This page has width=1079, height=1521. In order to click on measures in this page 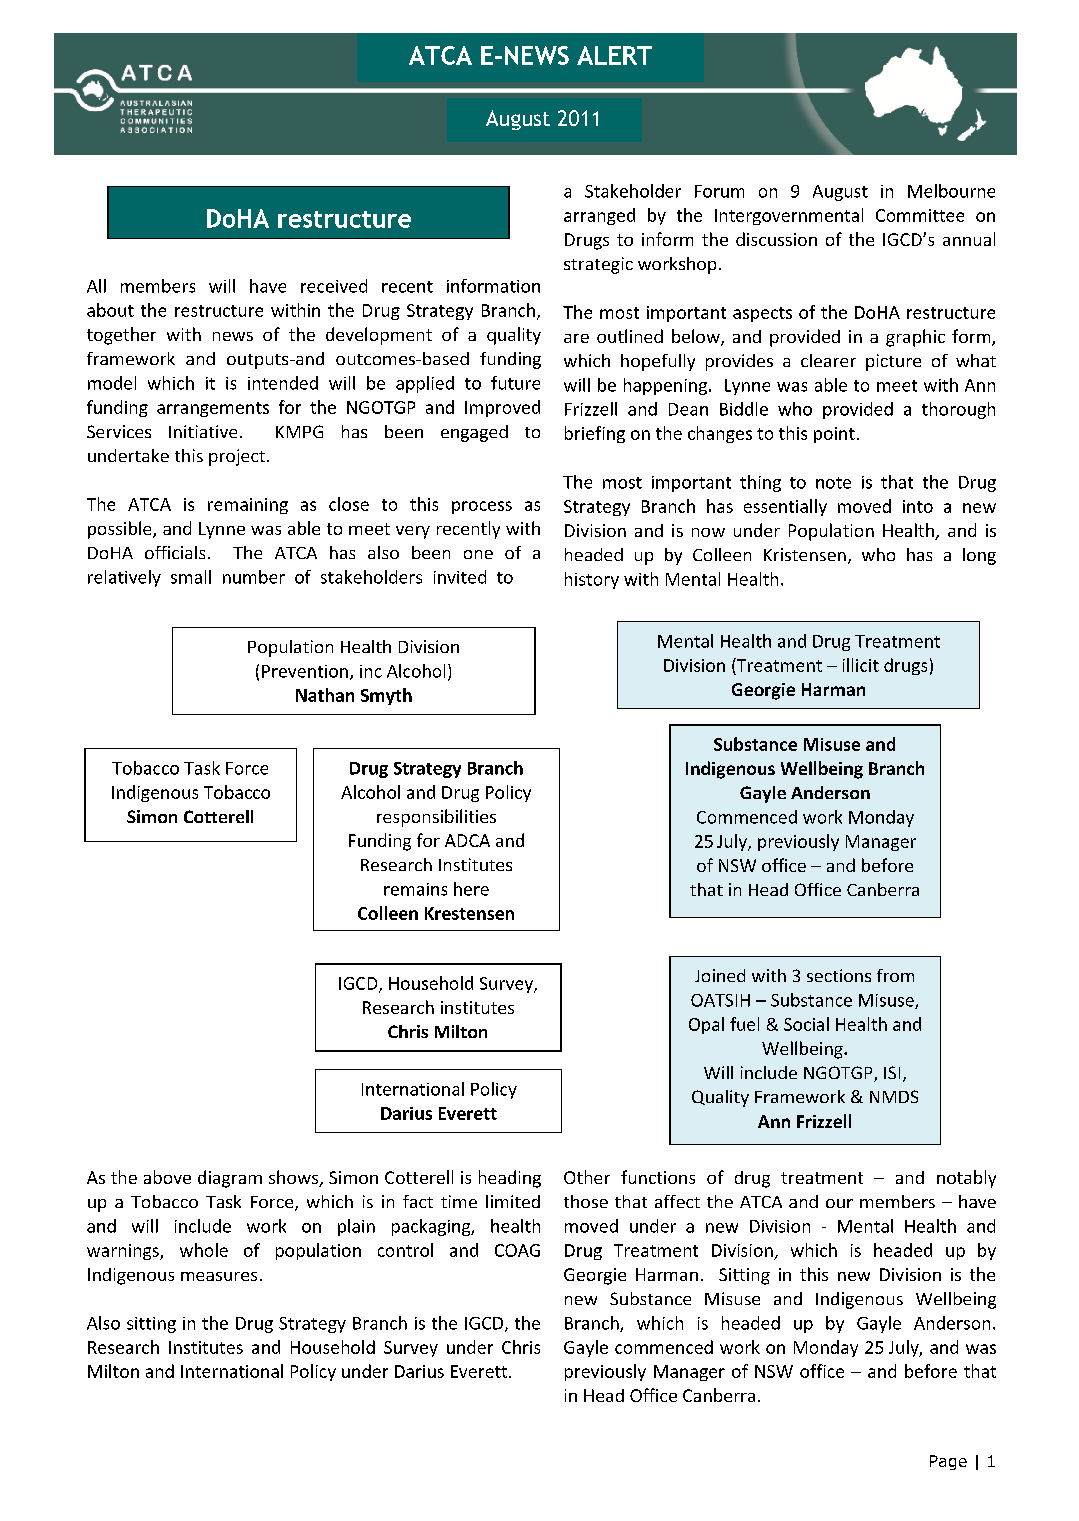, I will do `click(219, 1276)`.
